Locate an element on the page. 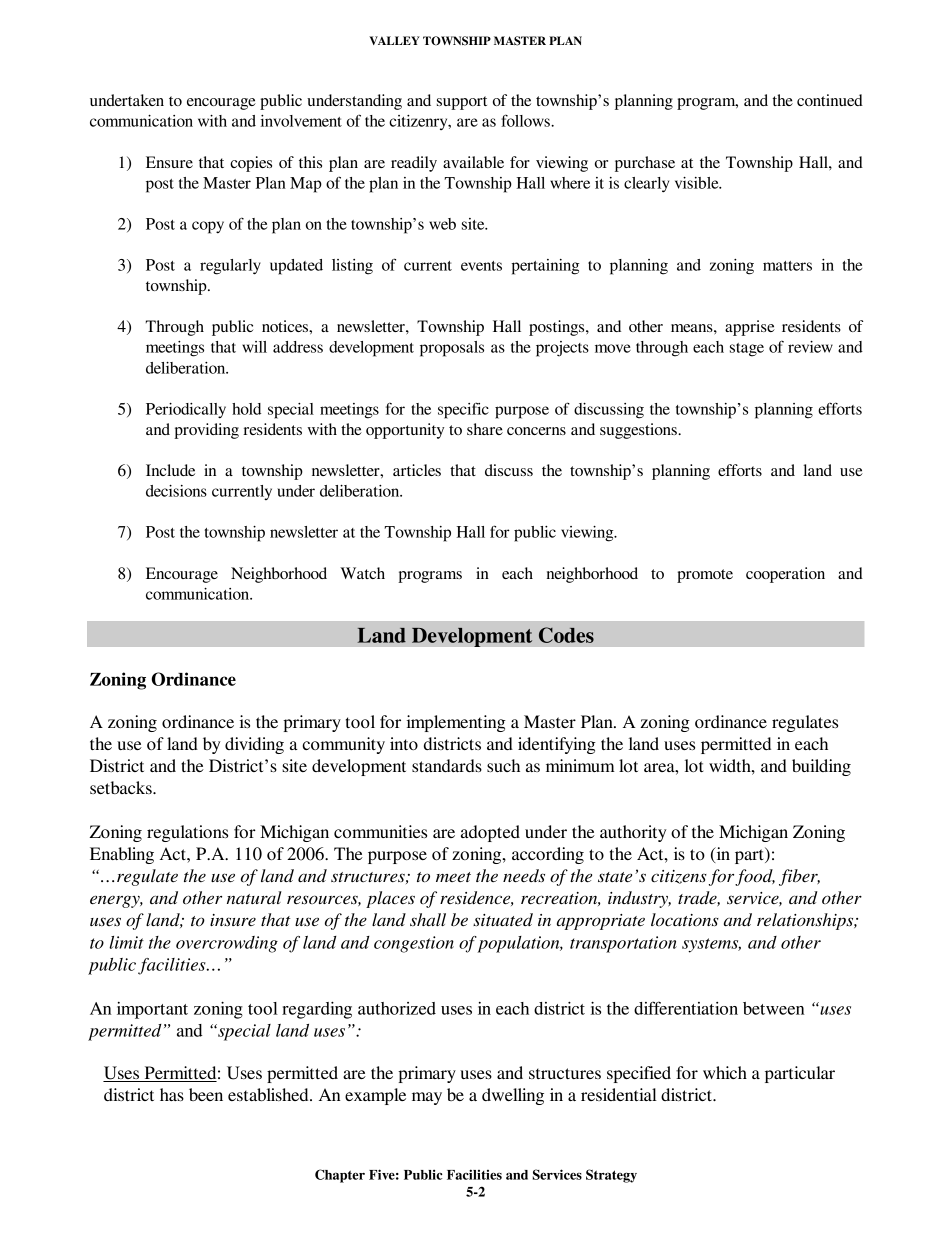  promote is located at coordinates (705, 576).
